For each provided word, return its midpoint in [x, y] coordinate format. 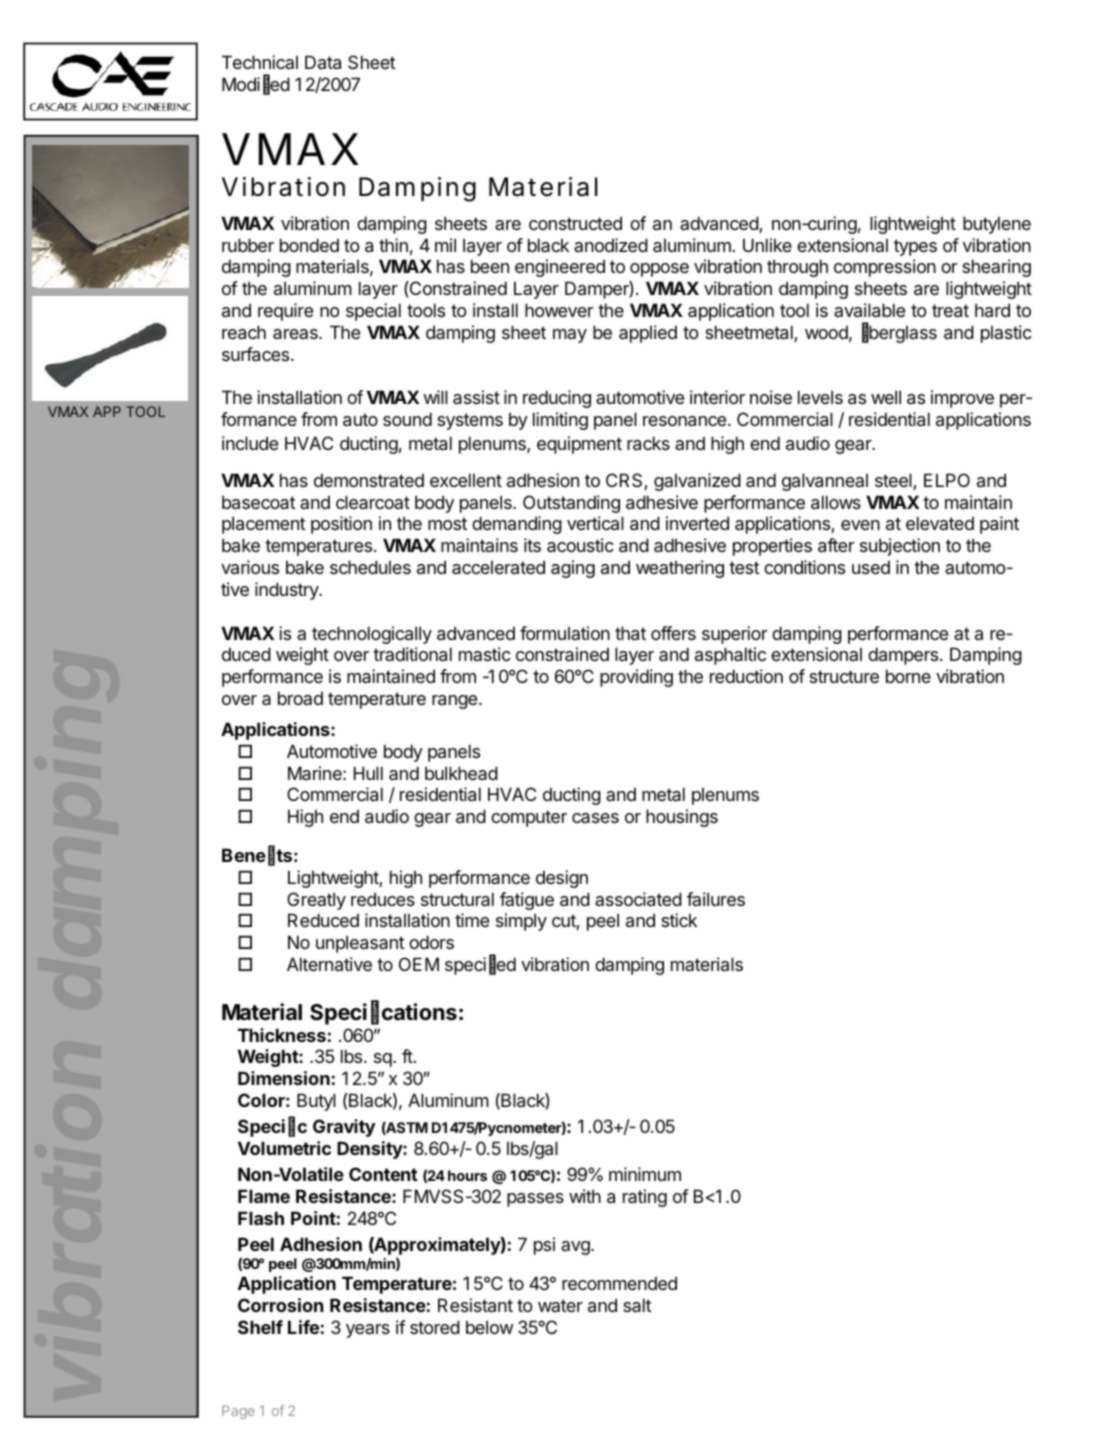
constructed [575, 223]
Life [303, 1327]
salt [637, 1305]
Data [323, 62]
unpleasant [360, 944]
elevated [940, 523]
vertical [595, 523]
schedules [370, 567]
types [915, 247]
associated [638, 899]
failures [716, 899]
